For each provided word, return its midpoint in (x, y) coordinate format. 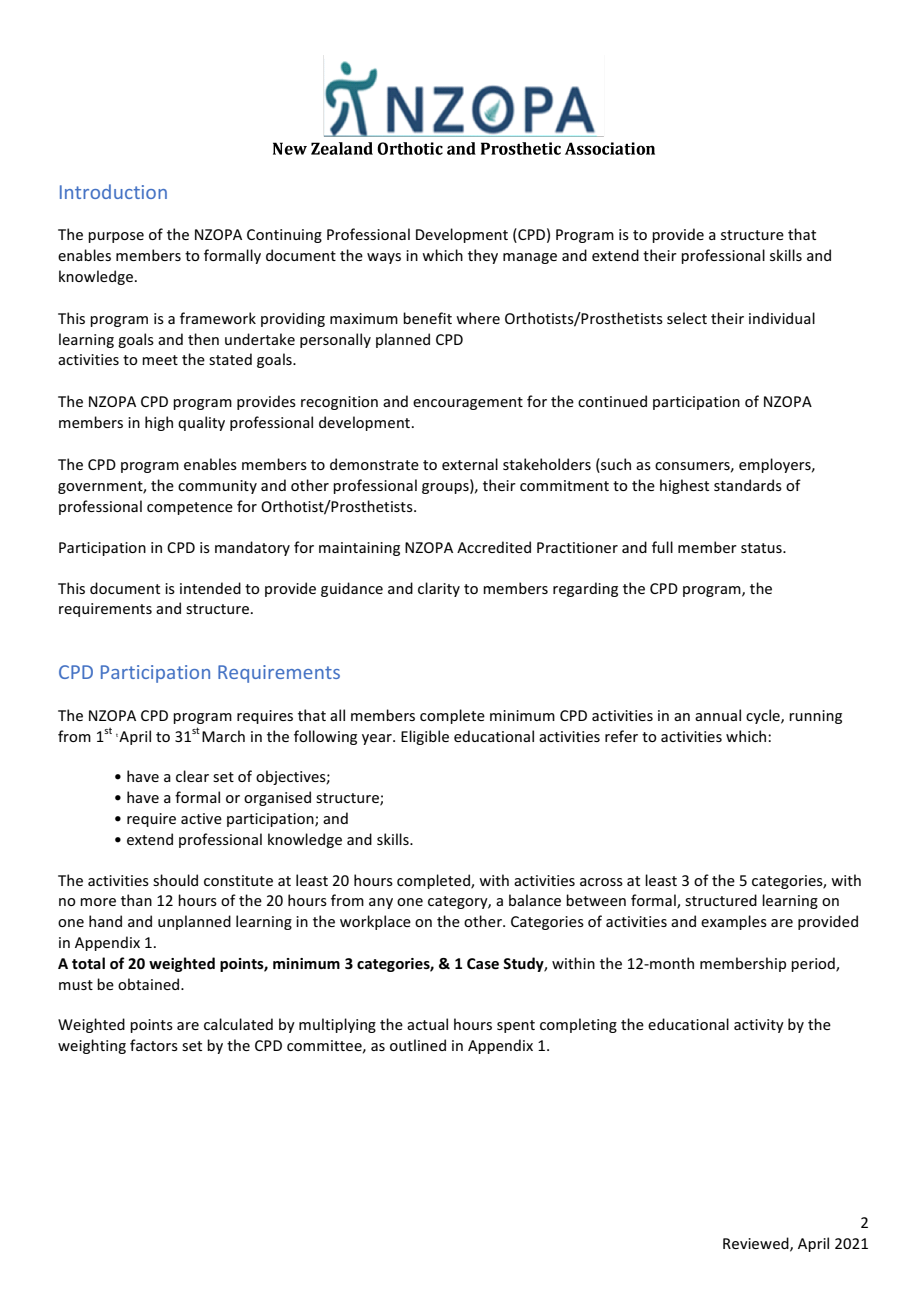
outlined (418, 1045)
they (483, 256)
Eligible (425, 737)
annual (718, 715)
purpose (116, 237)
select (687, 318)
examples (734, 922)
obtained (150, 984)
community (217, 487)
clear (192, 776)
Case (483, 964)
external (470, 464)
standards (748, 485)
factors (154, 1045)
